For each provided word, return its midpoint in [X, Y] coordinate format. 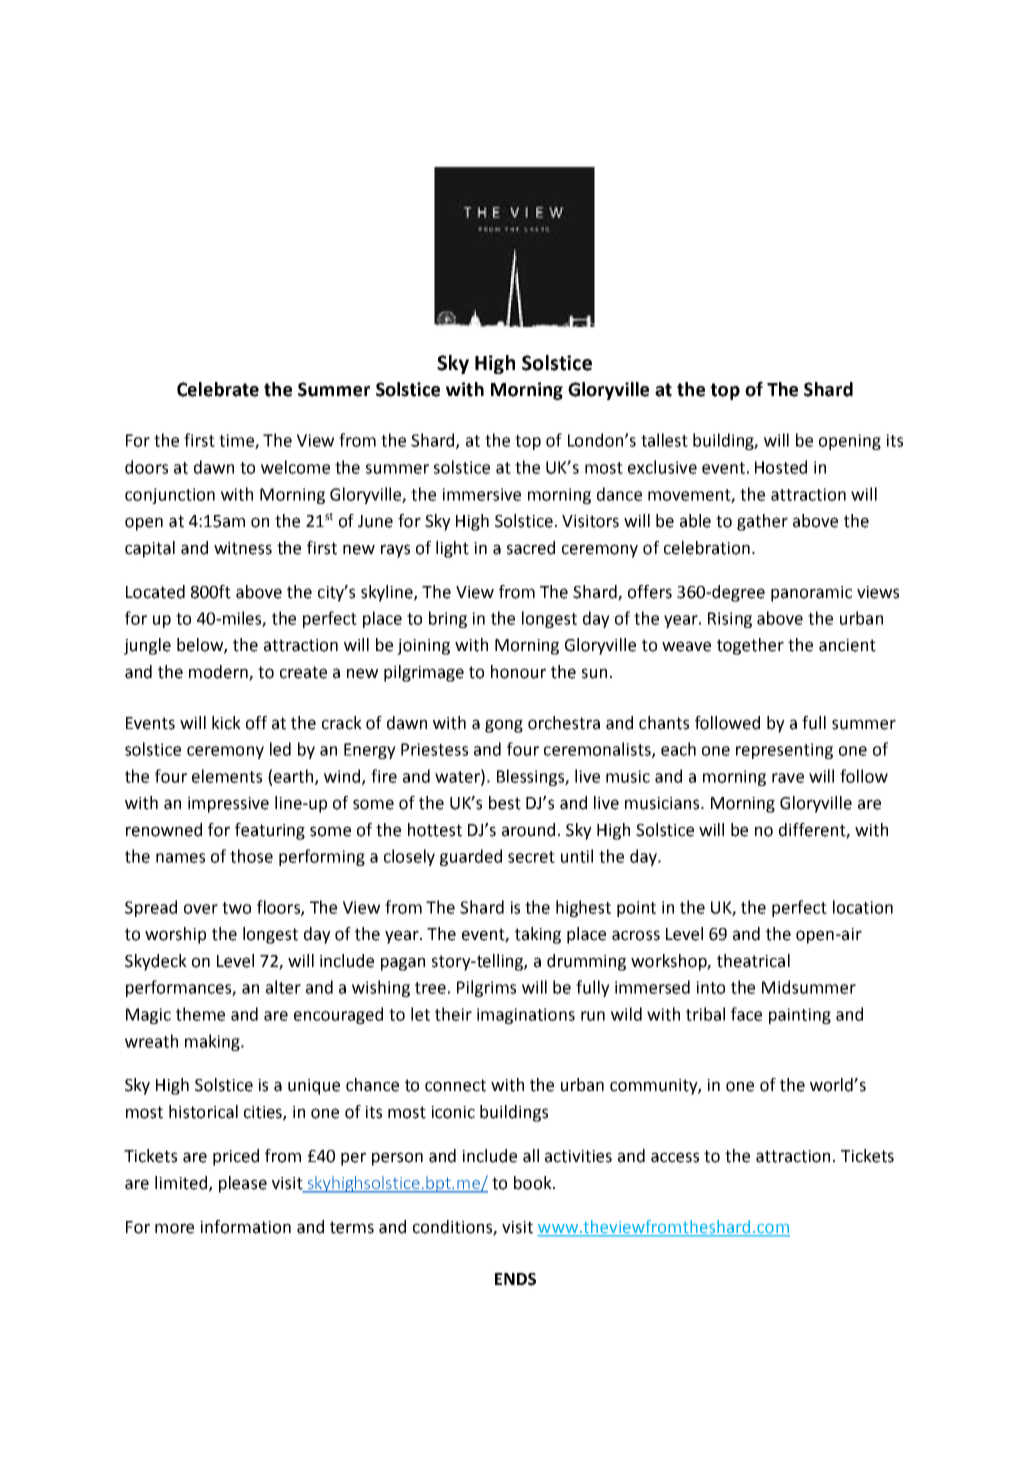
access [675, 1157]
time [237, 441]
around [528, 830]
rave [788, 778]
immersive [481, 494]
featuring [270, 831]
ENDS [515, 1279]
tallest [664, 440]
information [245, 1227]
